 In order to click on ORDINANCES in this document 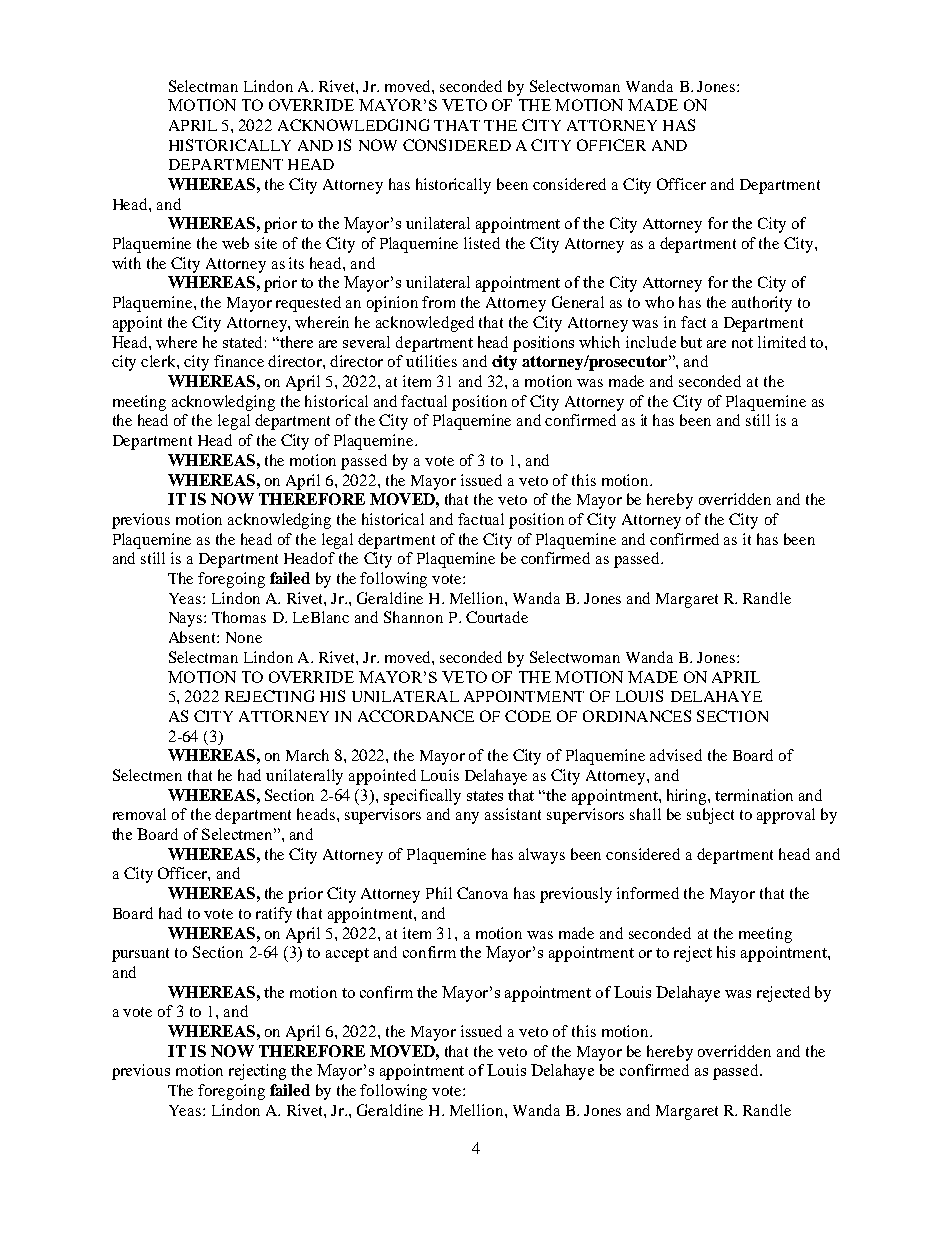, I will do `click(637, 716)`.
